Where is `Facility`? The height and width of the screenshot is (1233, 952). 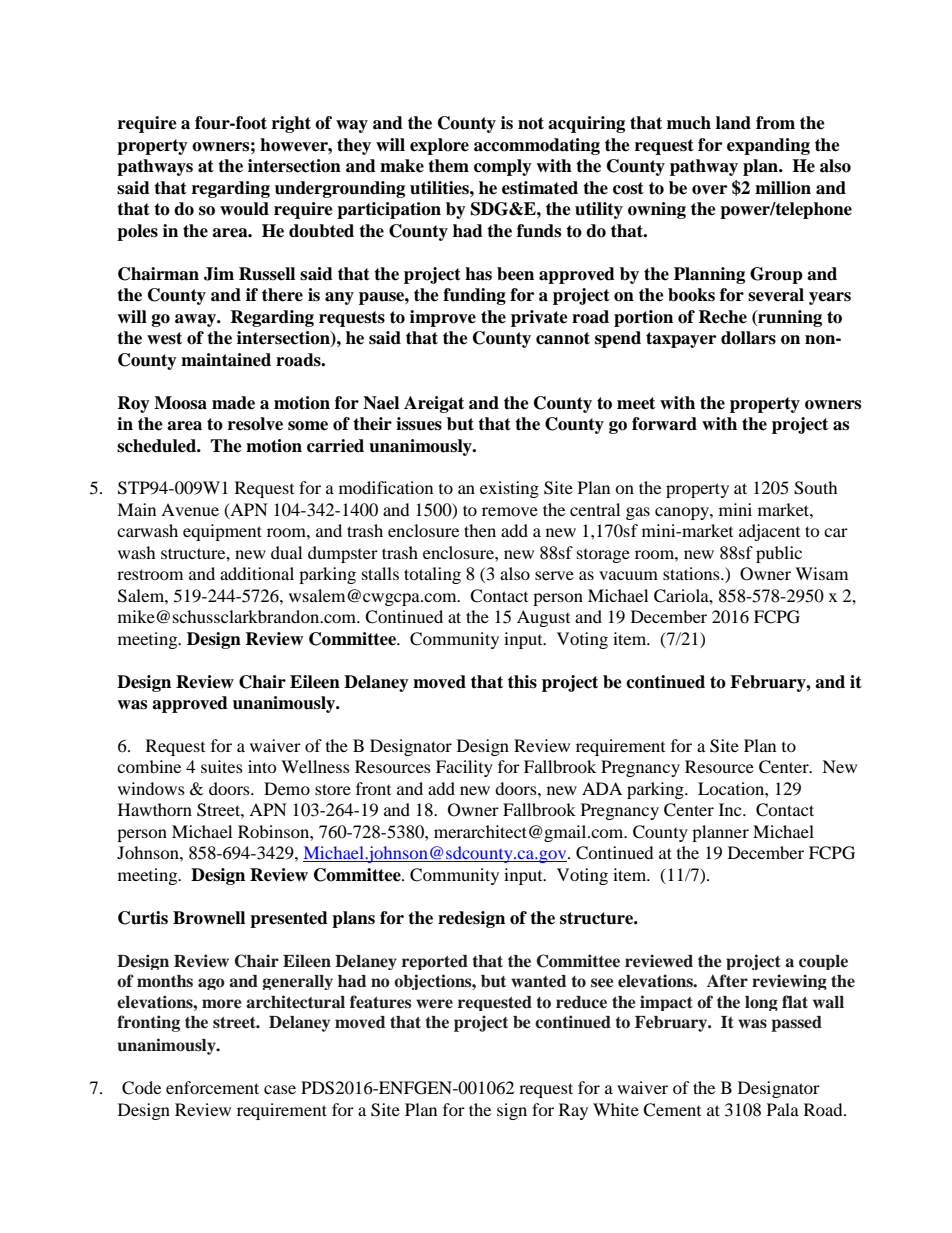 Facility is located at coordinates (464, 768).
